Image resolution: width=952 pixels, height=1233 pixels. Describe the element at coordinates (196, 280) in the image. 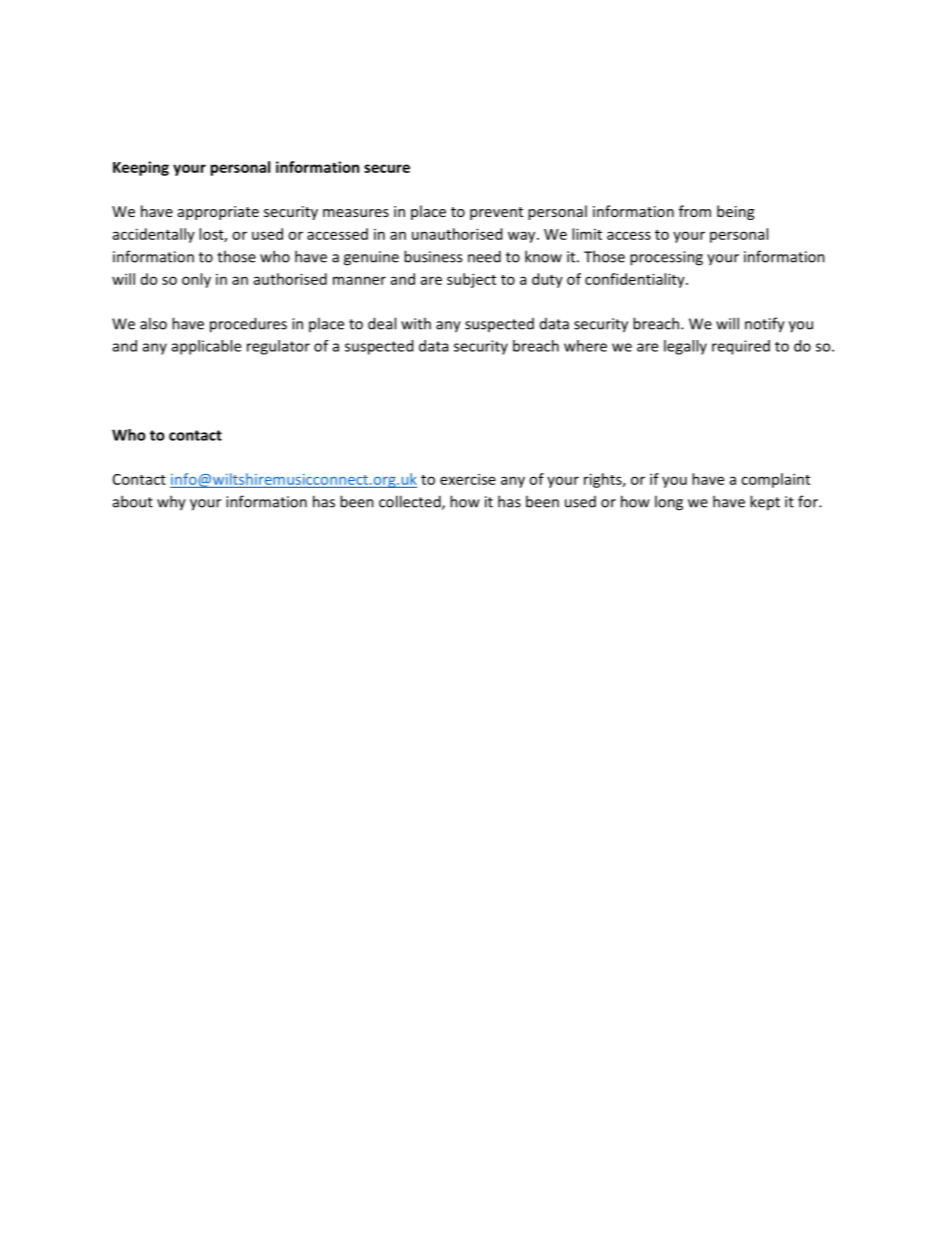

I see `only` at that location.
